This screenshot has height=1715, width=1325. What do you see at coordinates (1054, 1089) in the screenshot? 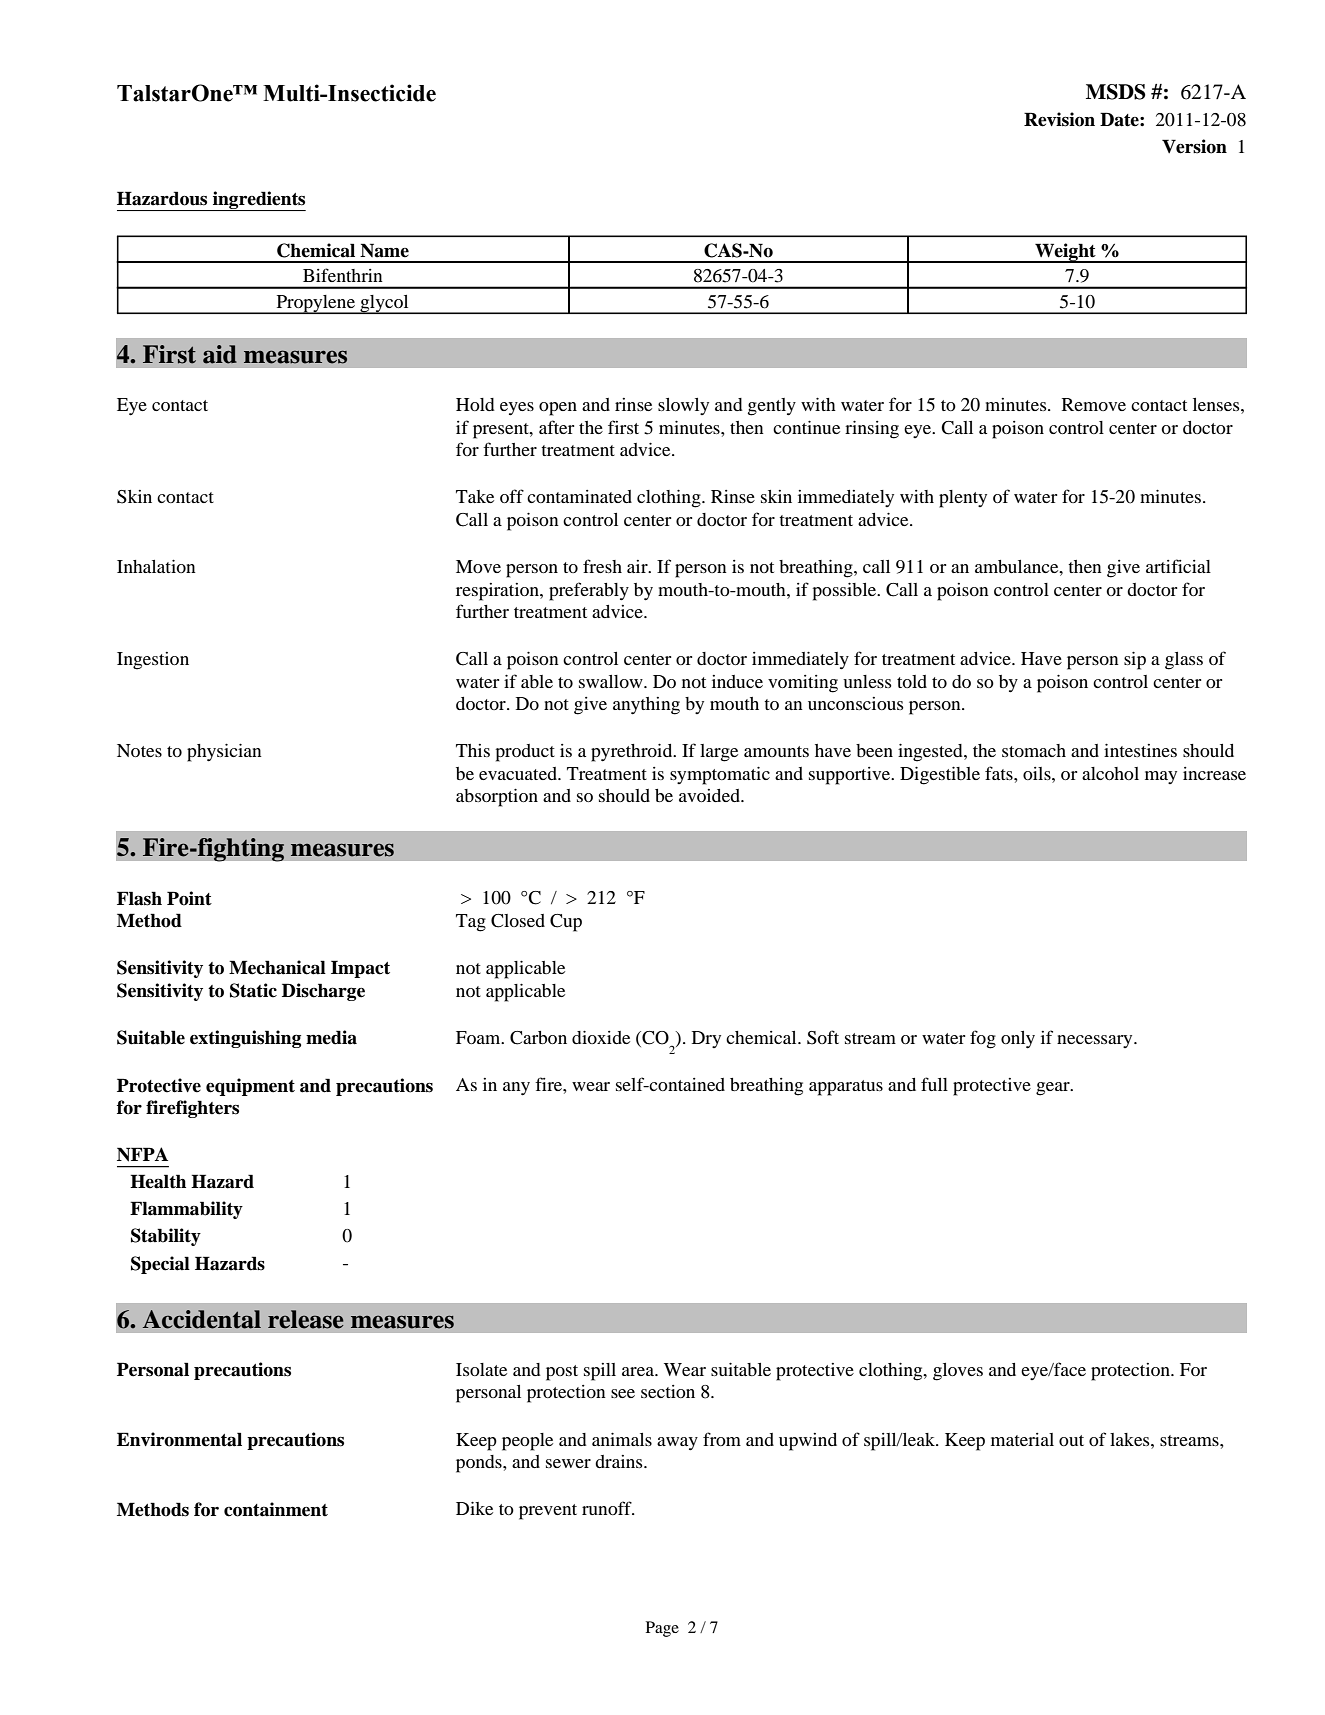
I see `gear` at bounding box center [1054, 1089].
